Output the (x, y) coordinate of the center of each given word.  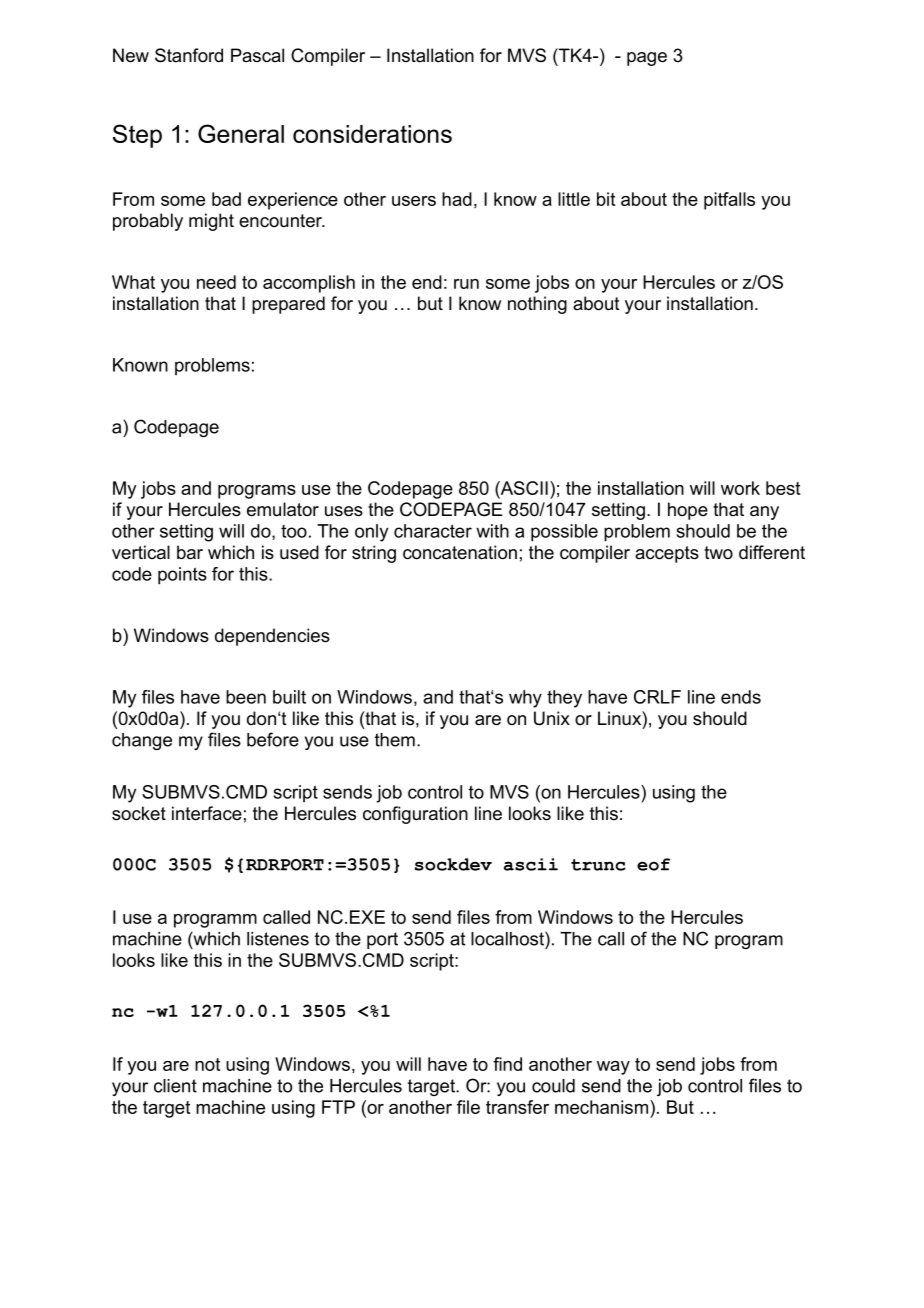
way (613, 1068)
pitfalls (729, 201)
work (740, 488)
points (182, 576)
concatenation (460, 552)
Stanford (189, 55)
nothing (537, 305)
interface (207, 813)
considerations (372, 134)
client (175, 1086)
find (507, 1064)
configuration (415, 815)
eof (653, 864)
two (718, 553)
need (216, 282)
